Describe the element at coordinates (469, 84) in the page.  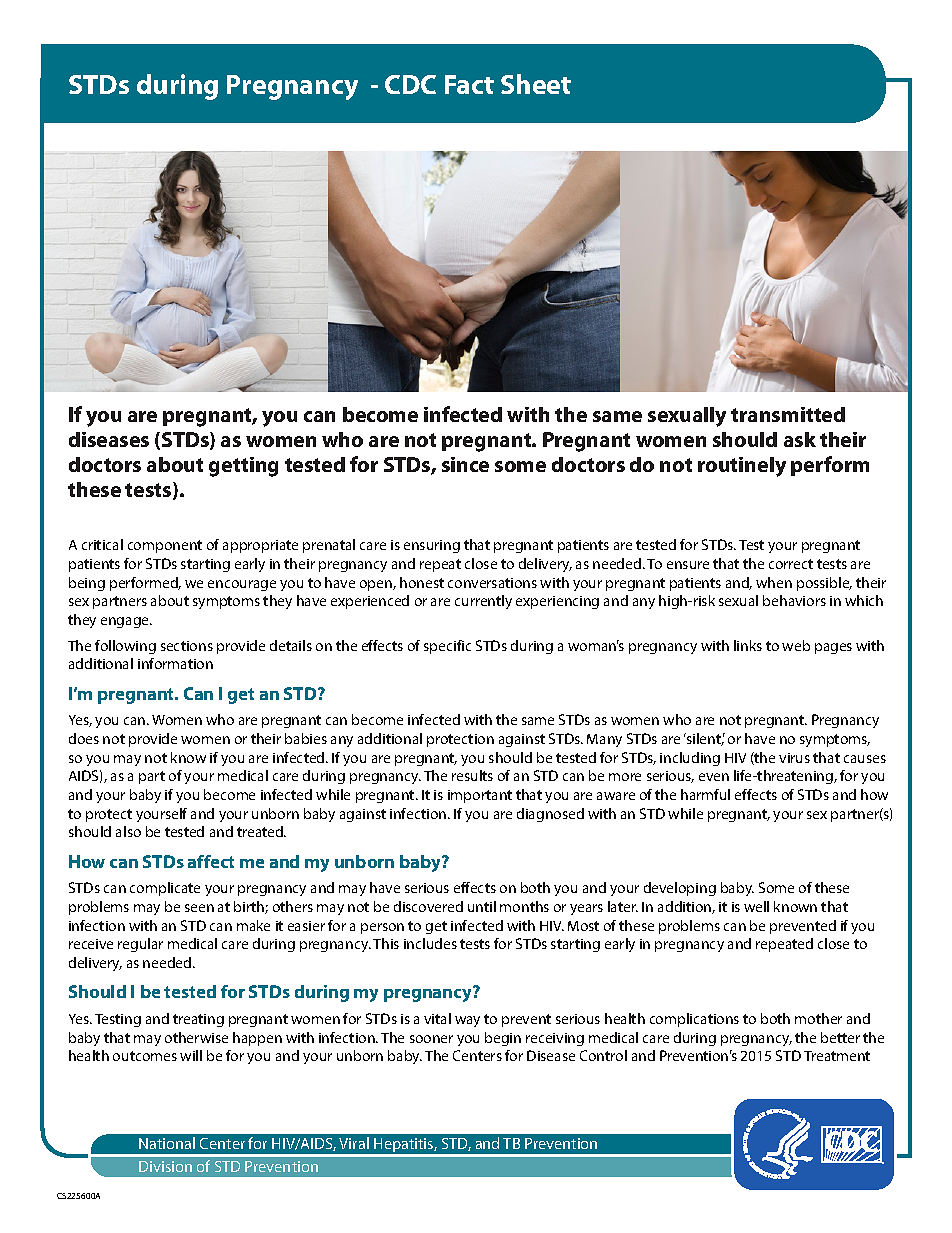
I see `Fact` at that location.
